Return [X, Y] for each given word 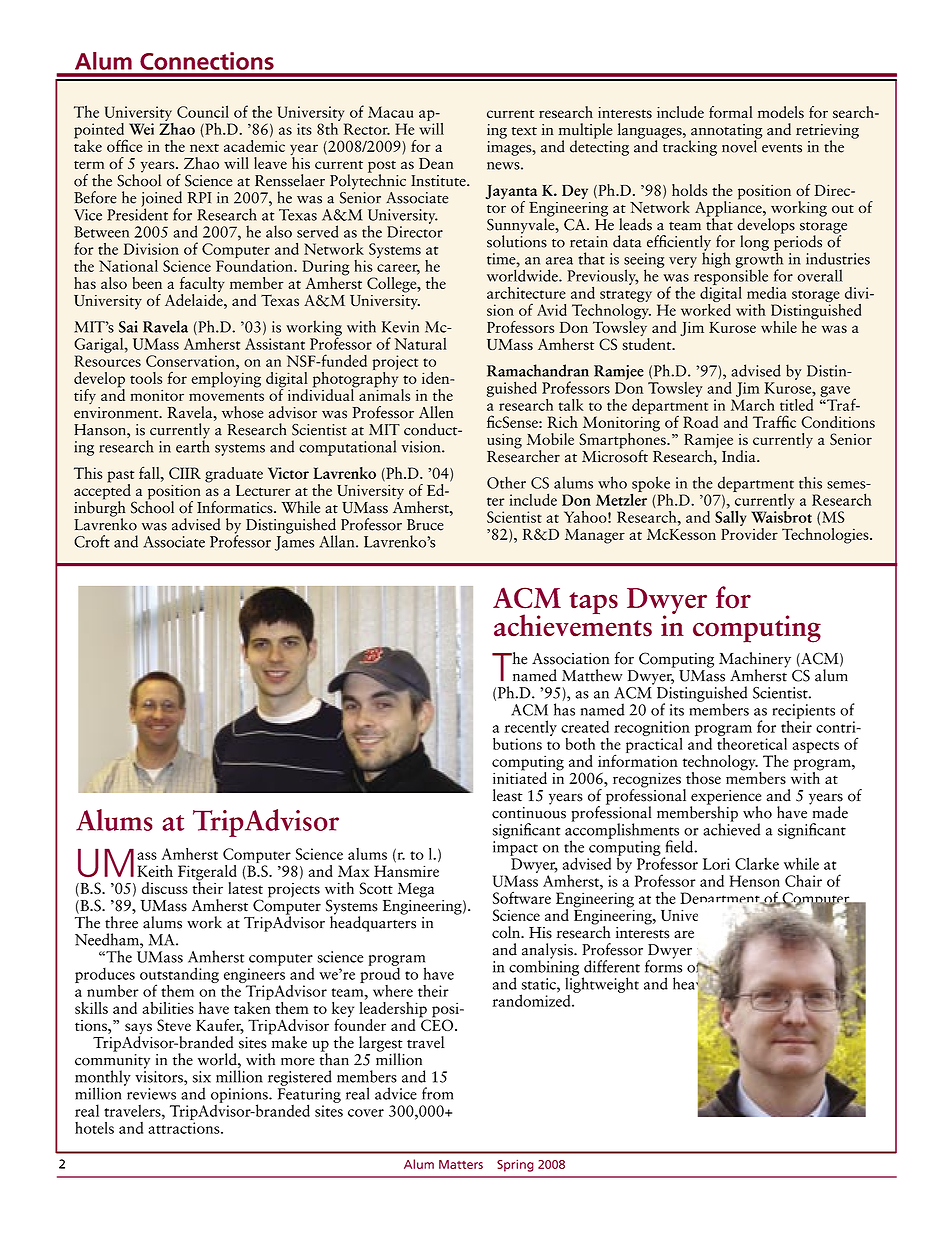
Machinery [755, 661]
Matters [461, 1164]
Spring [515, 1165]
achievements [573, 624]
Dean [436, 163]
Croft [92, 541]
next [204, 148]
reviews [151, 1094]
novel [740, 145]
